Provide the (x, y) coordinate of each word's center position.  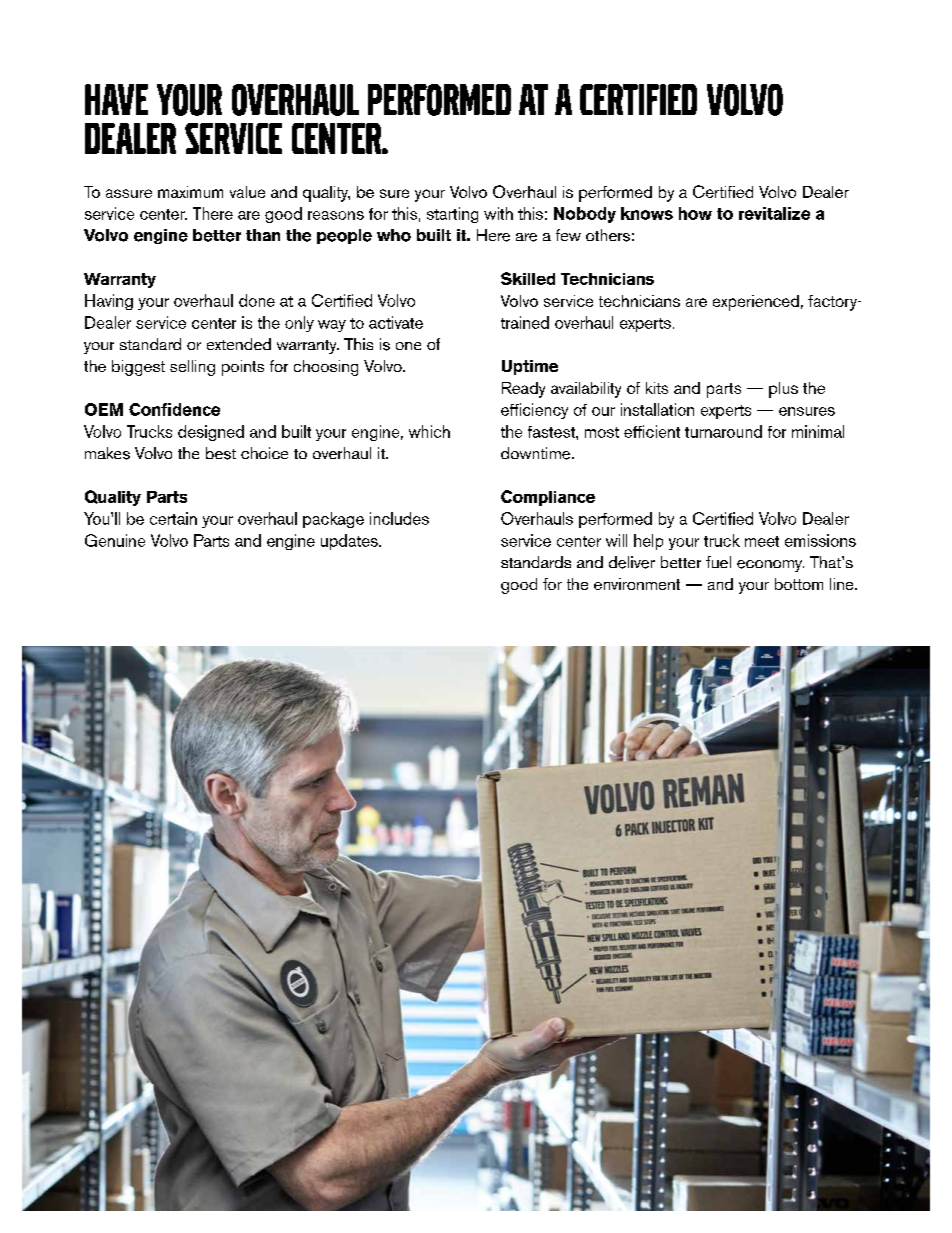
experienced (756, 303)
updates (350, 542)
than (263, 235)
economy (770, 566)
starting (452, 215)
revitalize (774, 213)
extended (239, 344)
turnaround (723, 431)
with (498, 213)
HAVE (116, 99)
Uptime (530, 367)
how (695, 213)
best (221, 453)
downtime (537, 453)
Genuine (115, 540)
